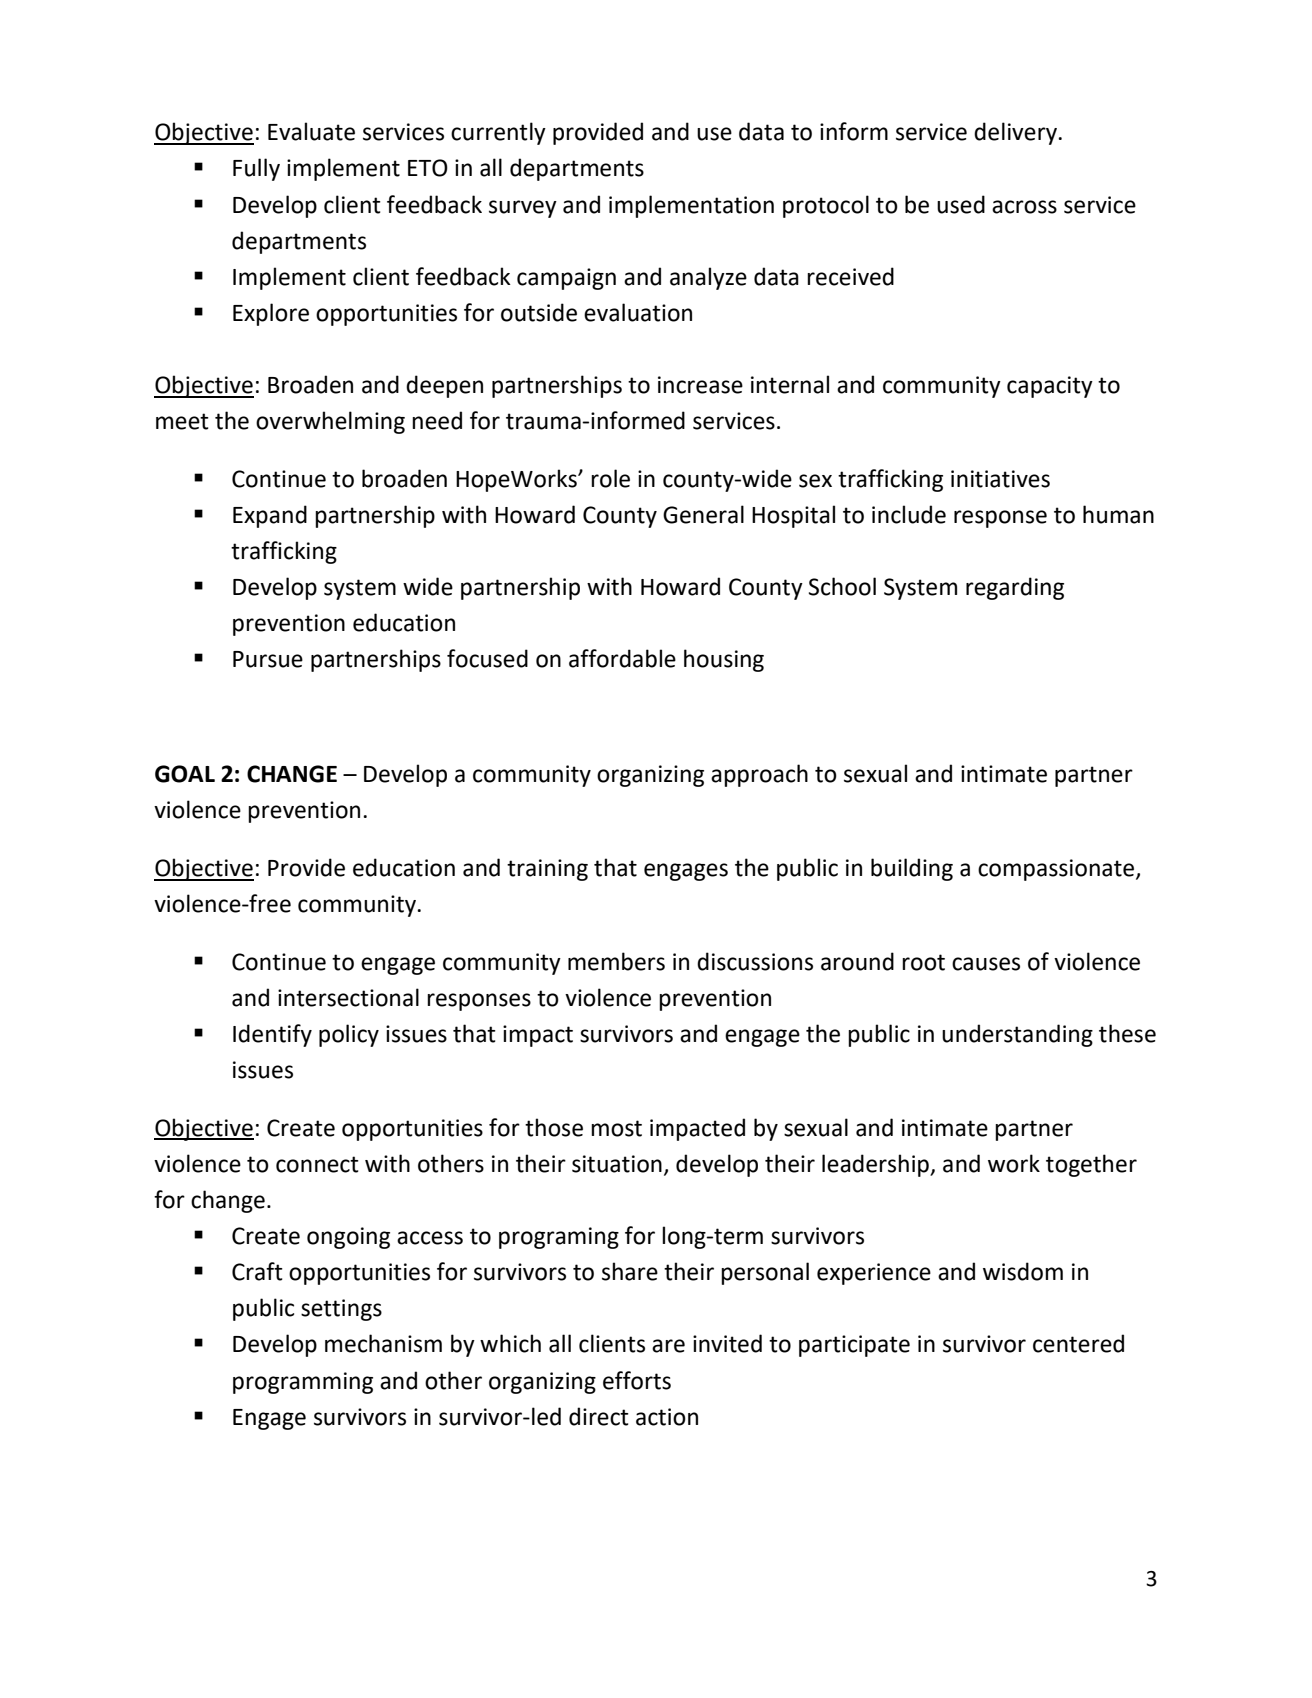  I want to click on approach, so click(759, 775).
